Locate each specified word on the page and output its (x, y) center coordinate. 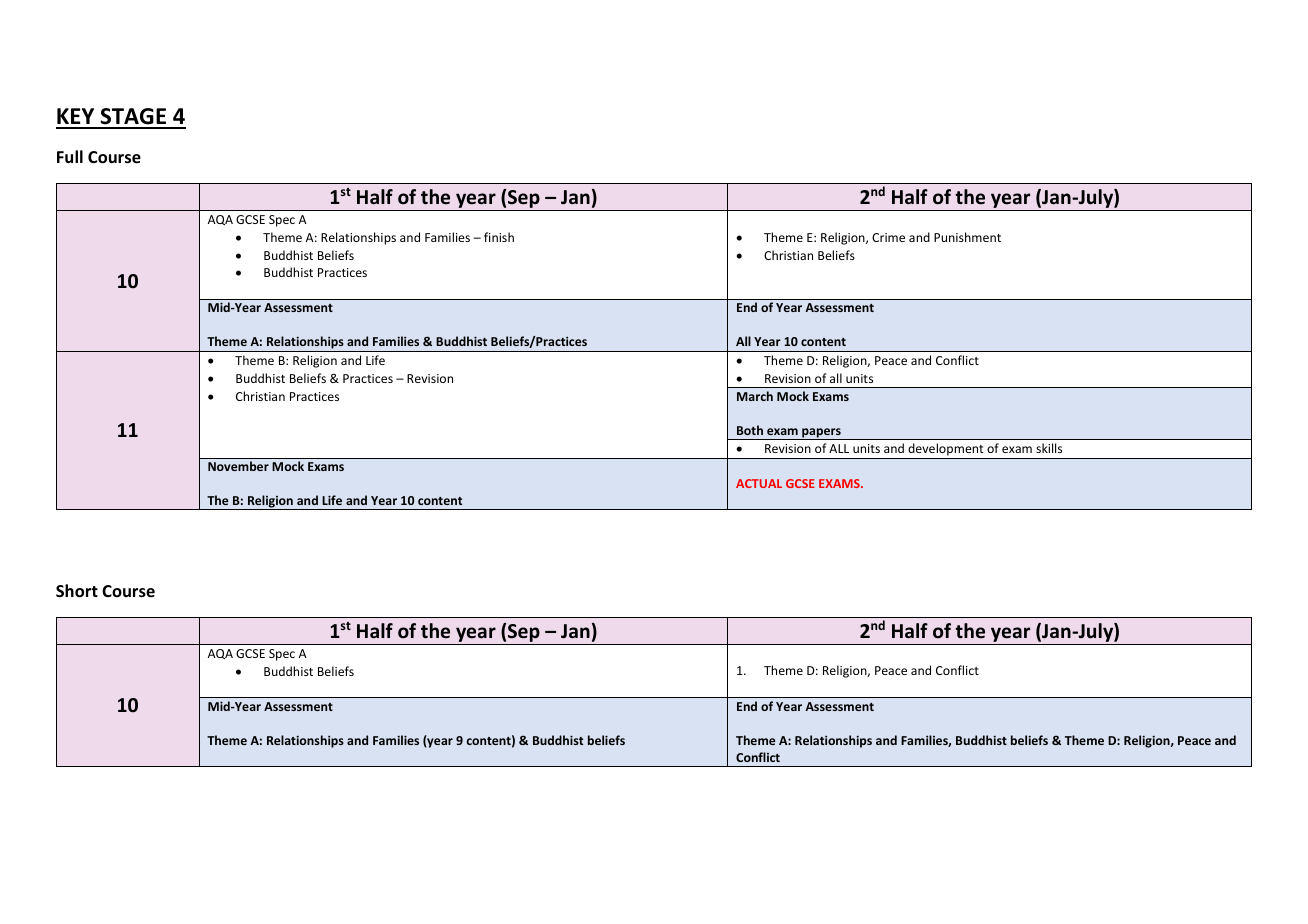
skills (1049, 448)
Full (70, 156)
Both (750, 430)
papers (821, 434)
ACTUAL (759, 483)
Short (77, 591)
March (755, 396)
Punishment (967, 237)
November (238, 466)
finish (499, 237)
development (946, 451)
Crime (888, 237)
